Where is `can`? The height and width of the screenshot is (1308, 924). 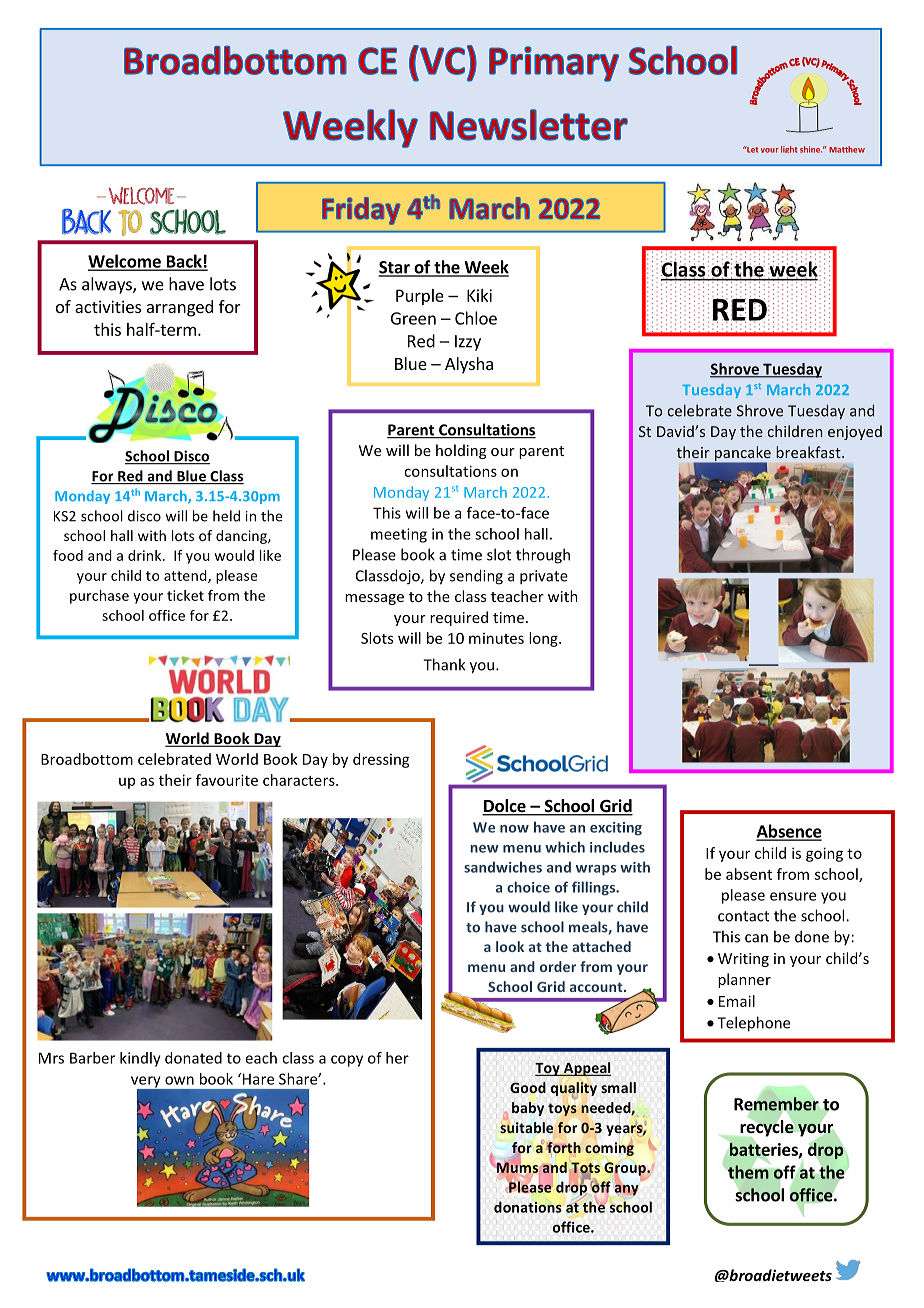 can is located at coordinates (756, 938).
